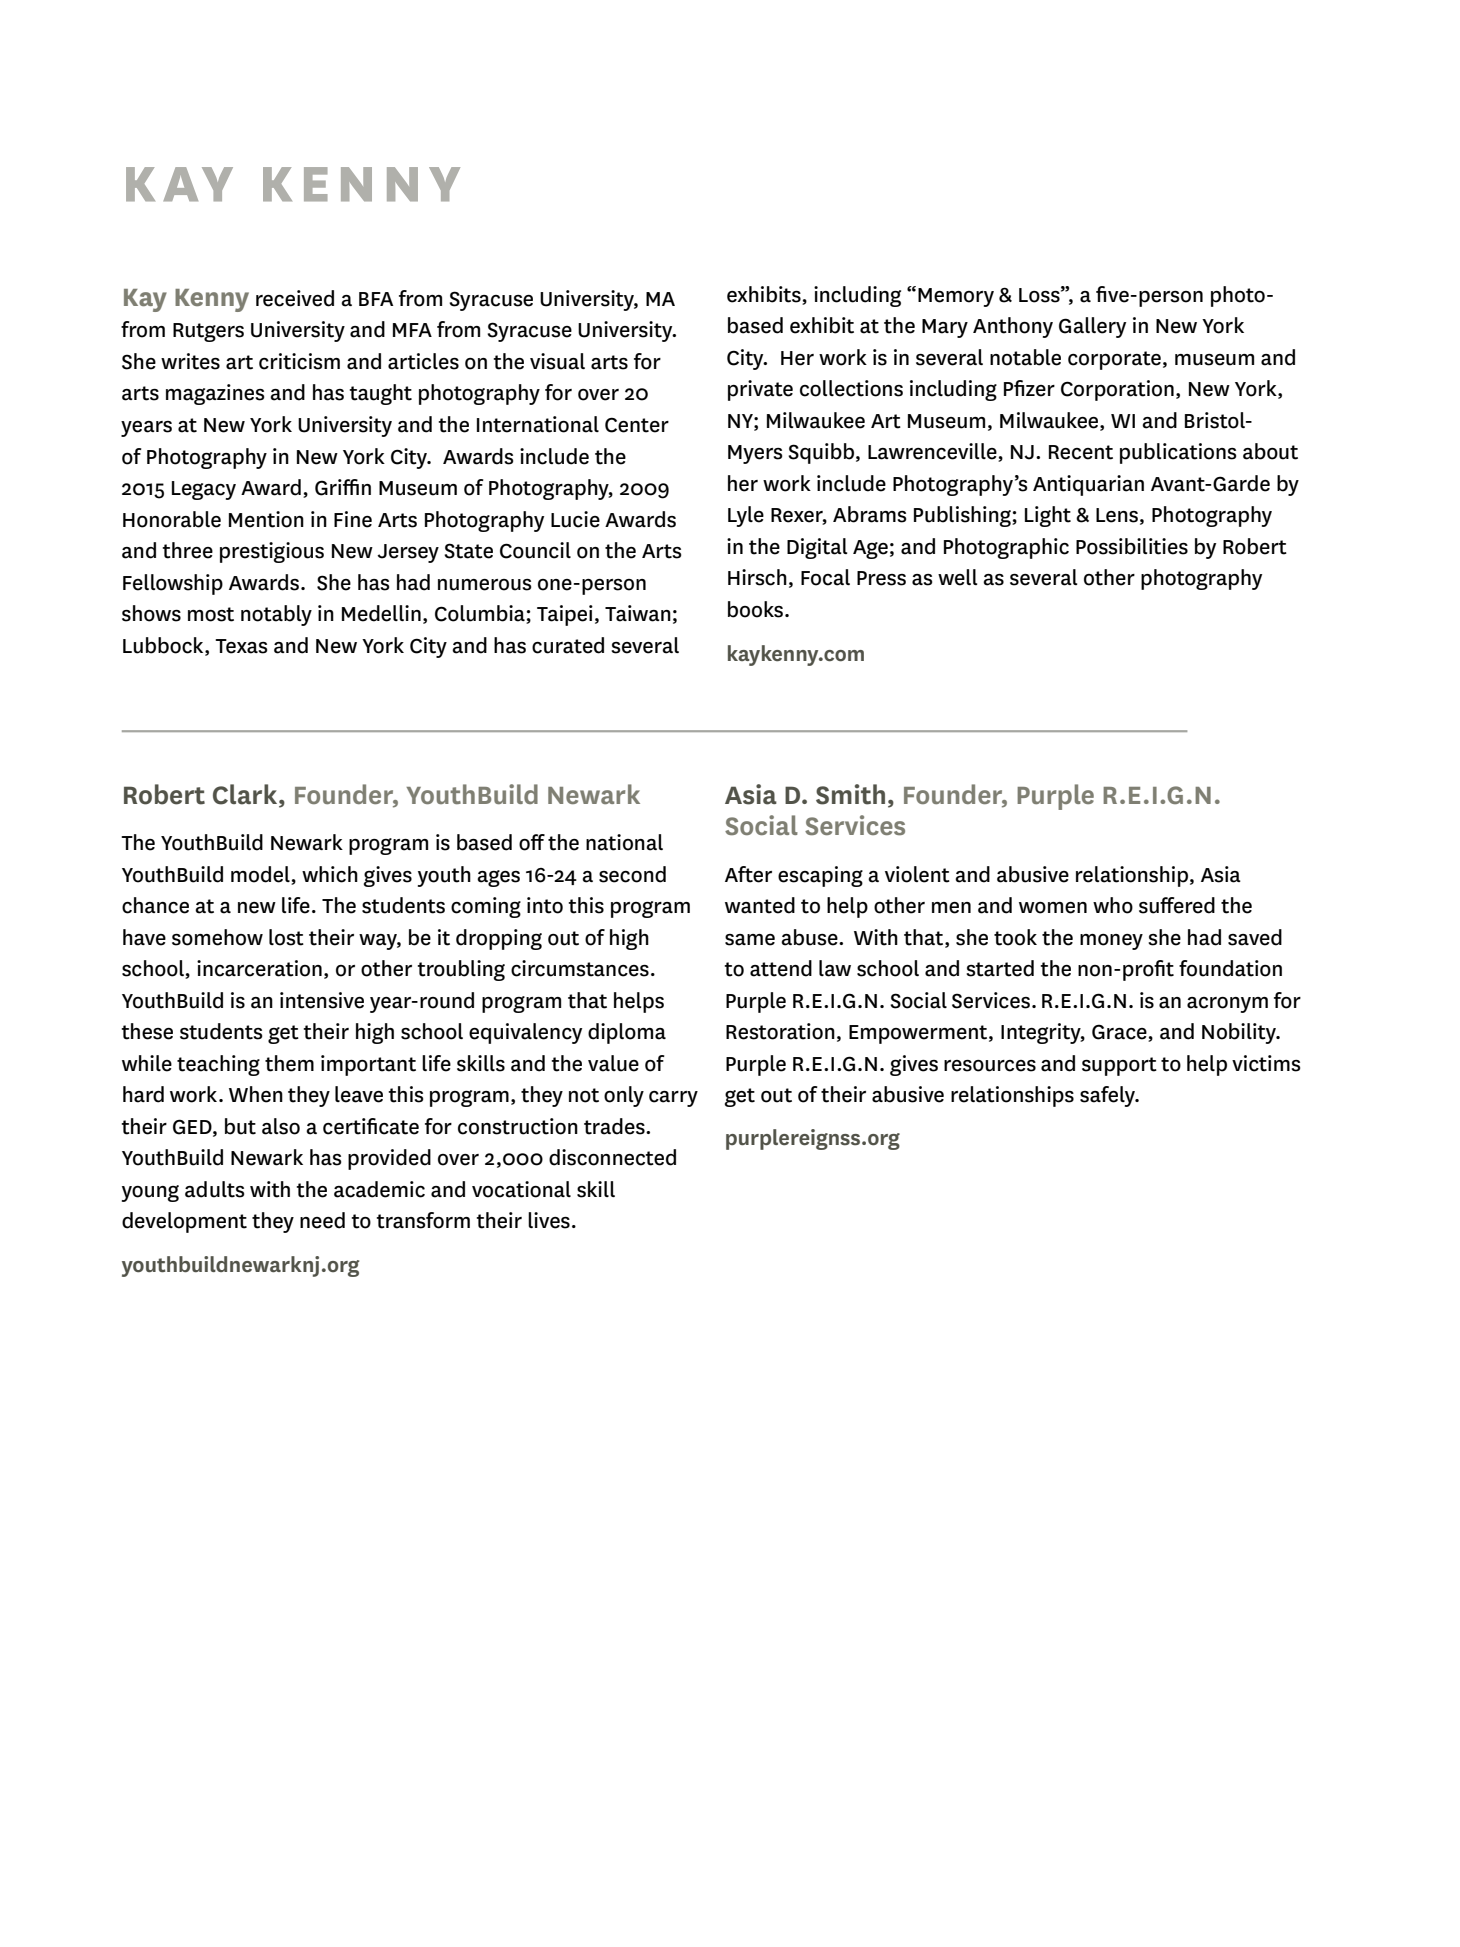 Image resolution: width=1460 pixels, height=1947 pixels. I want to click on Texas, so click(241, 646).
